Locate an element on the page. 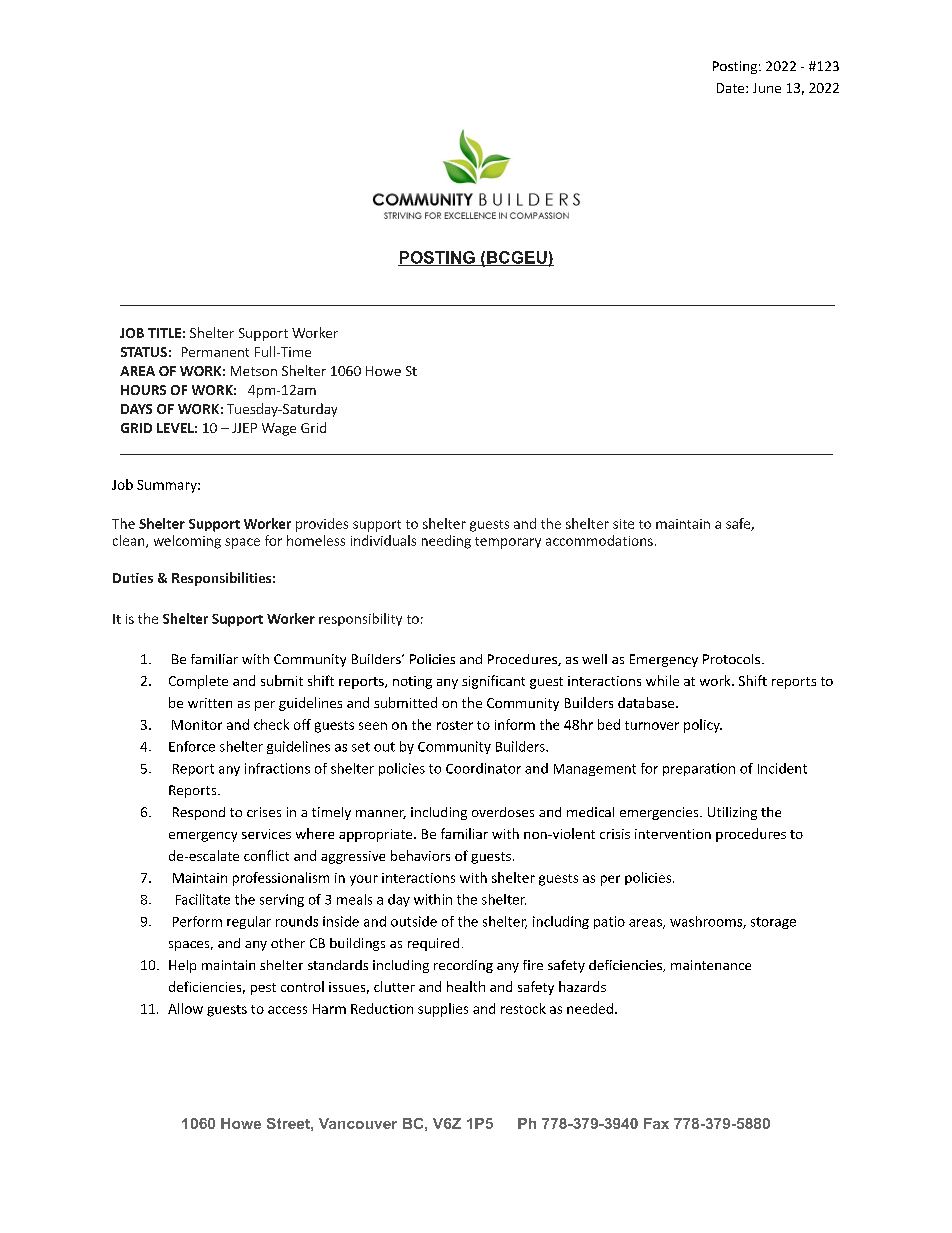 The width and height of the image is (952, 1233). Date is located at coordinates (732, 88).
